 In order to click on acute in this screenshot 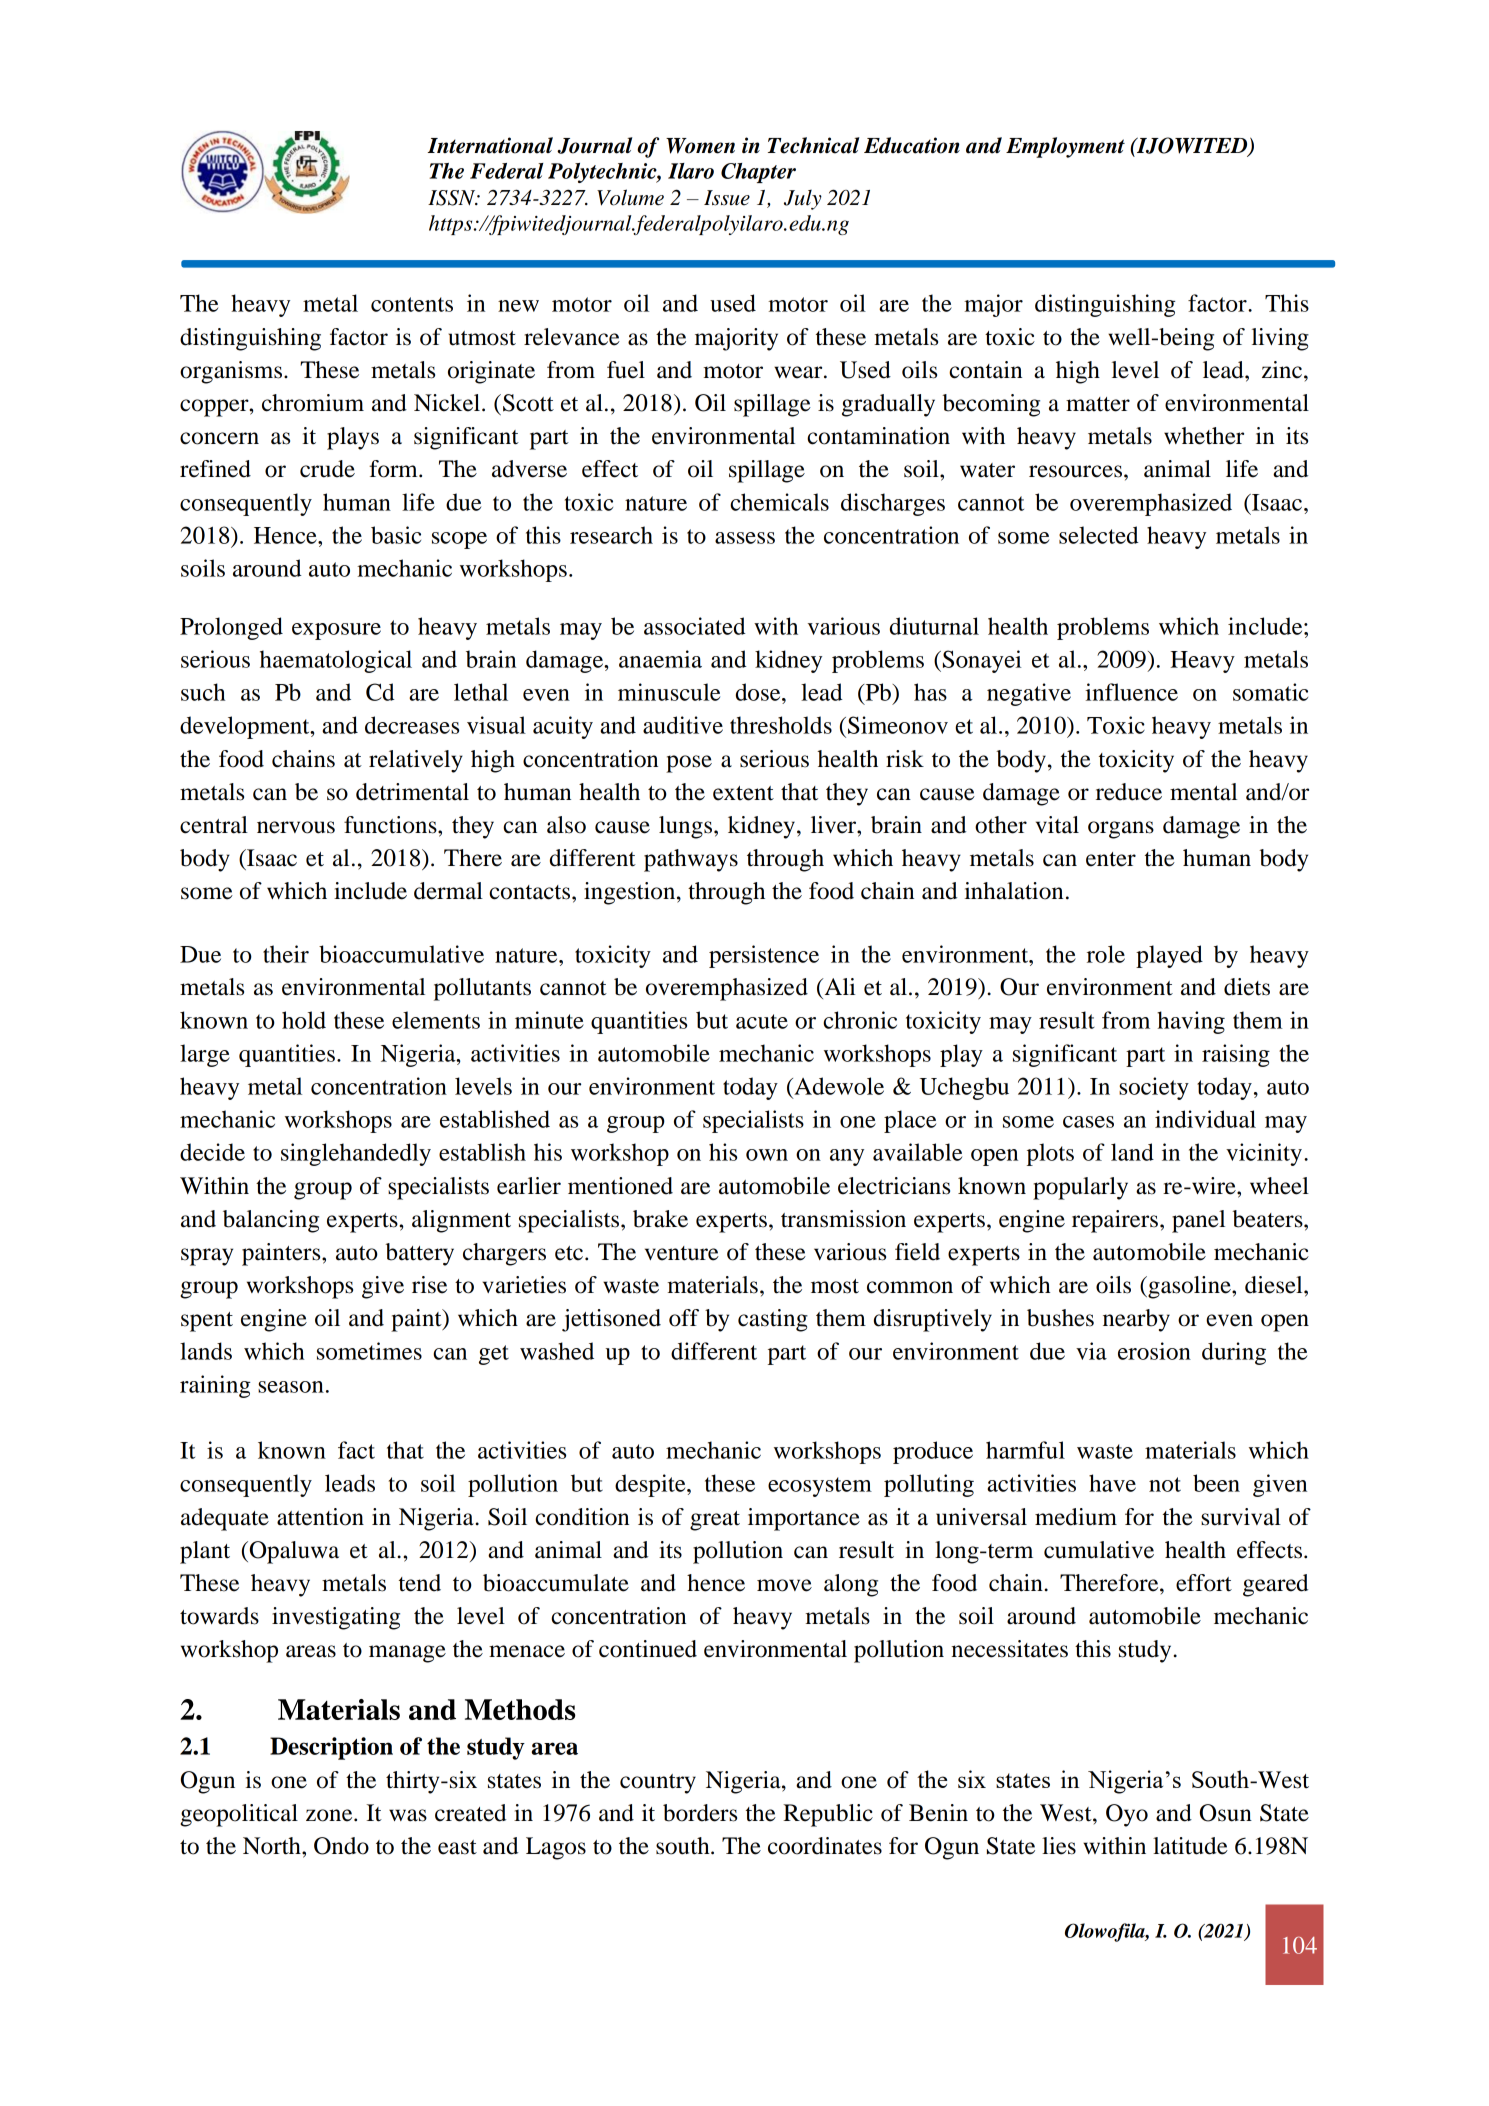, I will do `click(762, 1021)`.
